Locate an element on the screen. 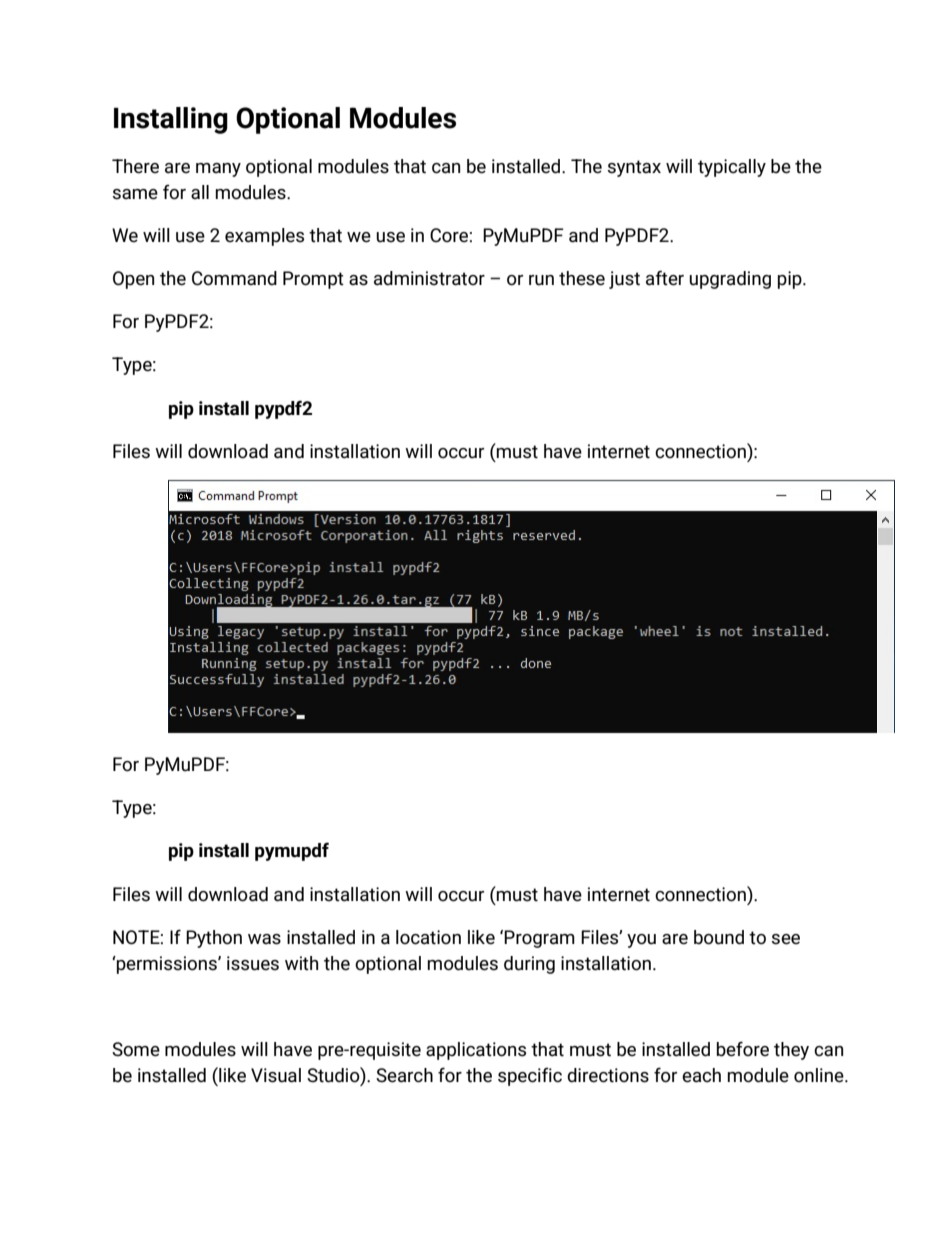  was is located at coordinates (264, 939).
